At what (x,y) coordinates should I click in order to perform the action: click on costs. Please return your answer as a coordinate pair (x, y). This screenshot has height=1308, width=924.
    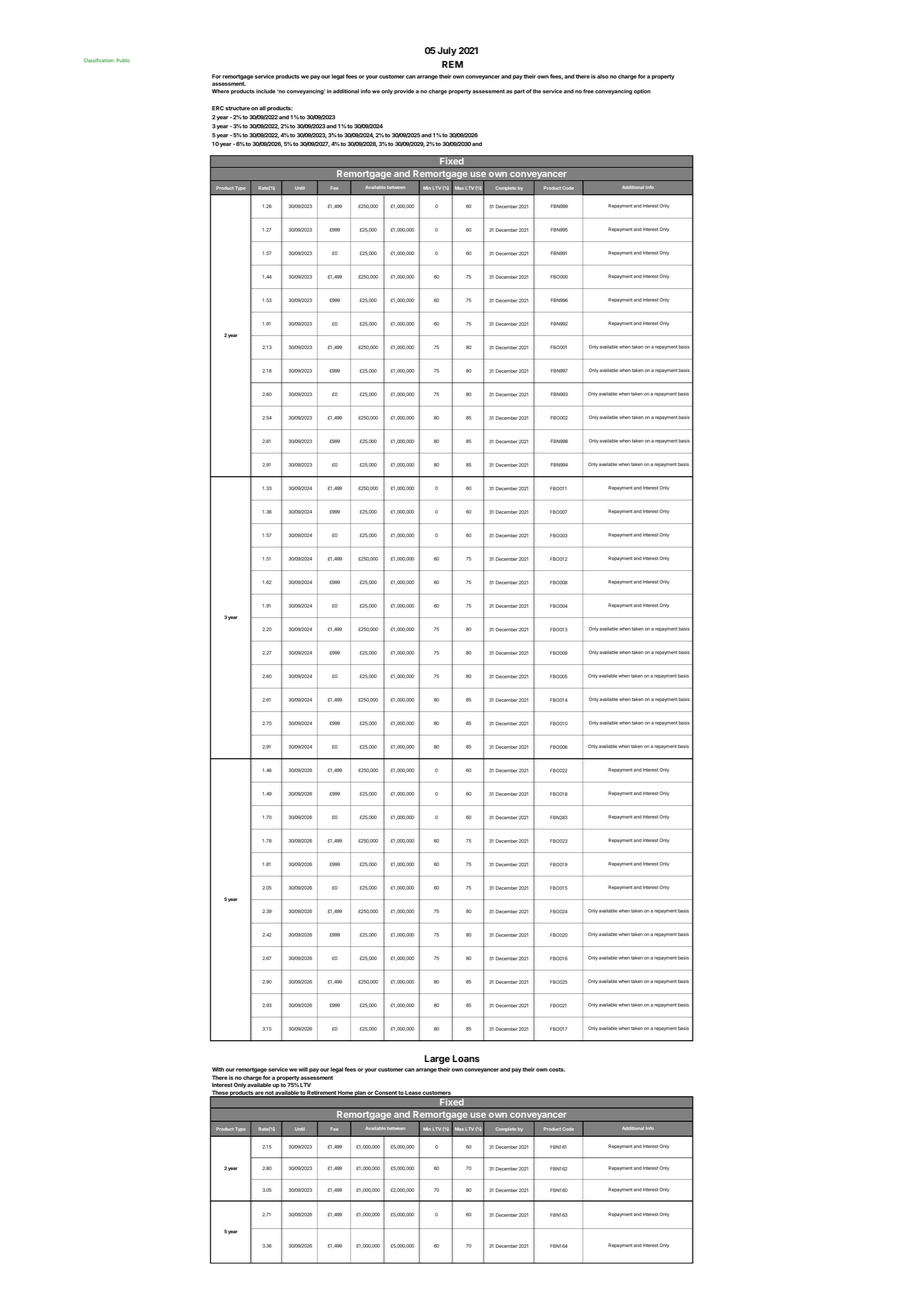
    Looking at the image, I should click on (557, 1069).
